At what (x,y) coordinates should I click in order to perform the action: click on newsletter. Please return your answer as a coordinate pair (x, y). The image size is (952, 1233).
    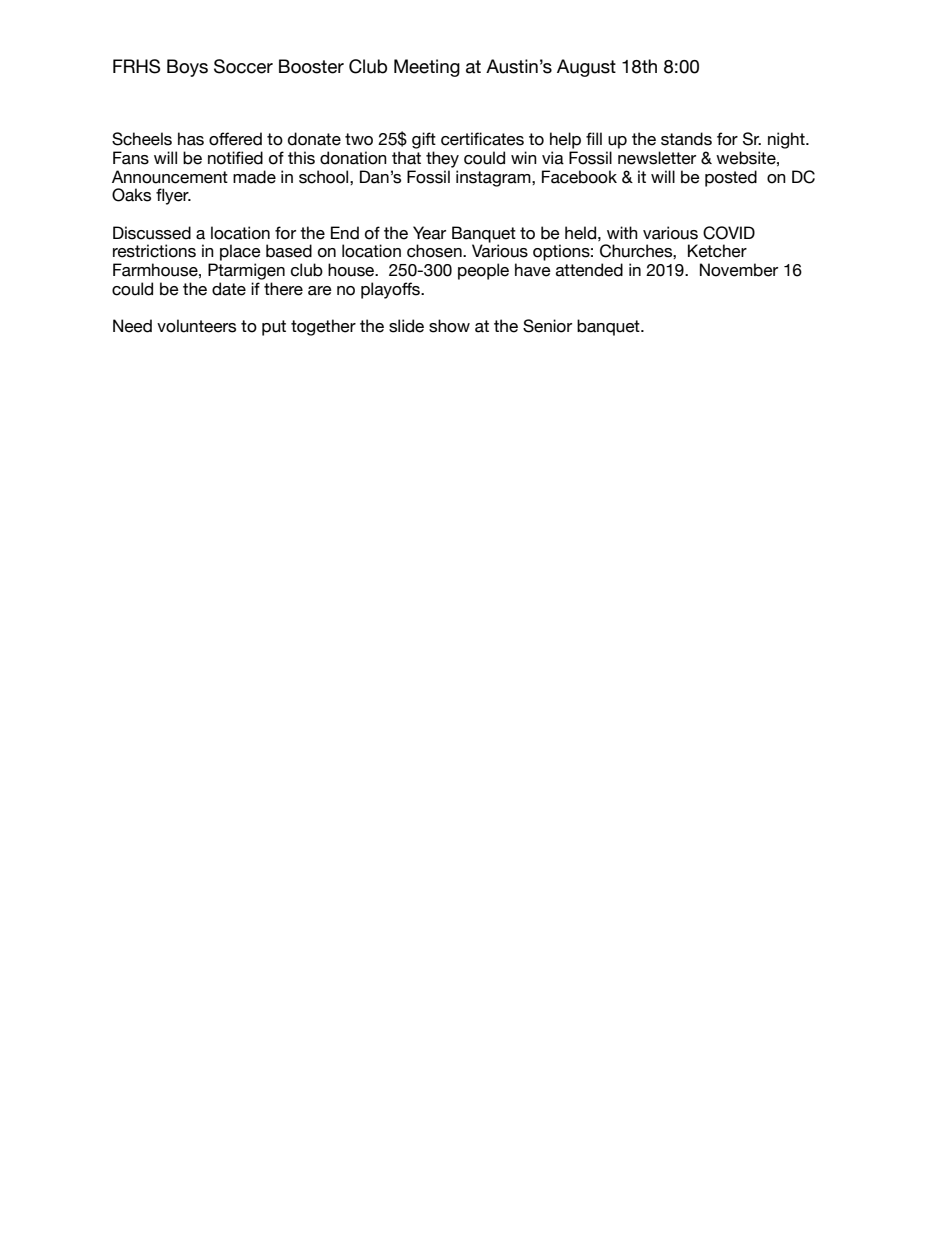
    Looking at the image, I should click on (657, 158).
